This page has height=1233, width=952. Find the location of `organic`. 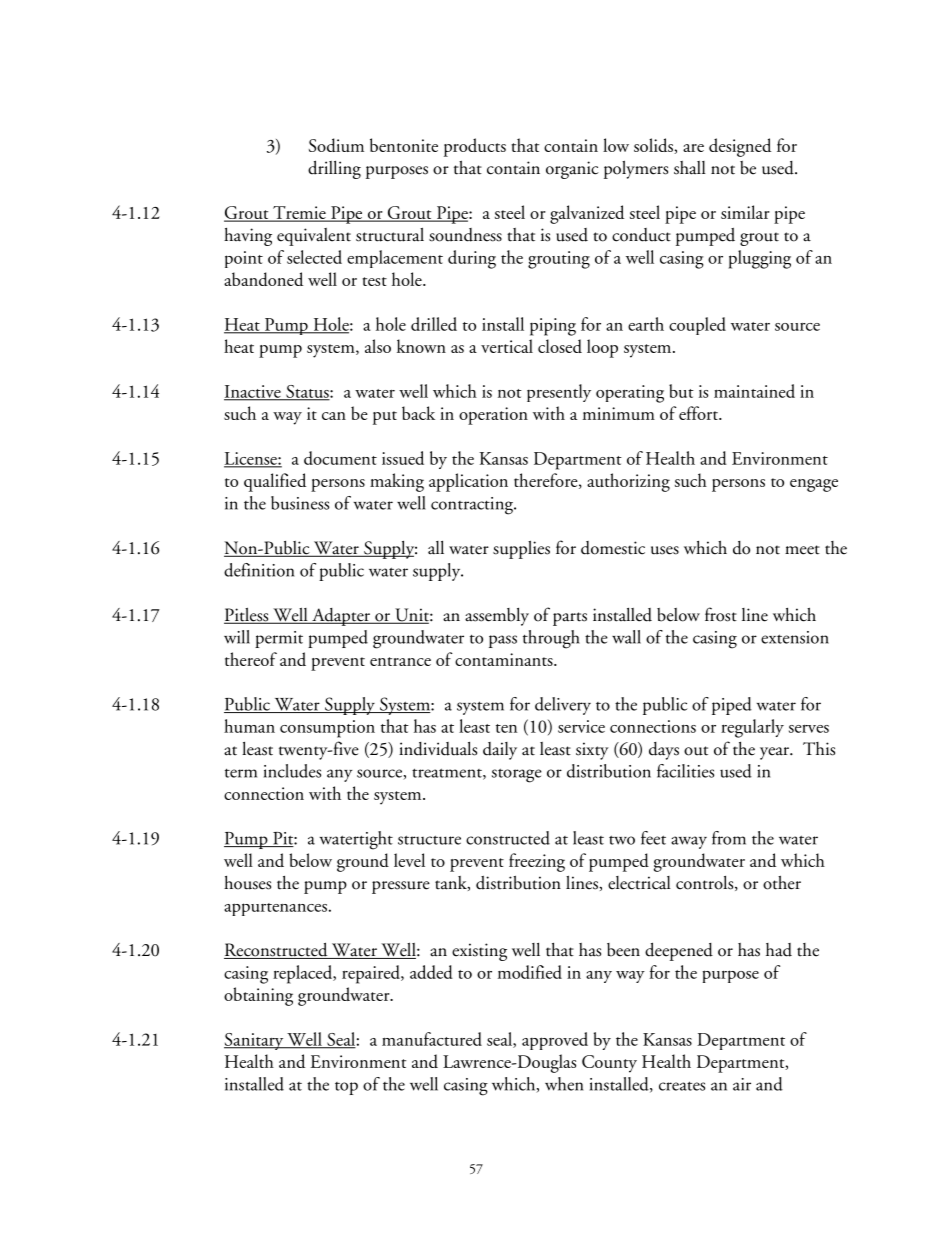

organic is located at coordinates (572, 170).
